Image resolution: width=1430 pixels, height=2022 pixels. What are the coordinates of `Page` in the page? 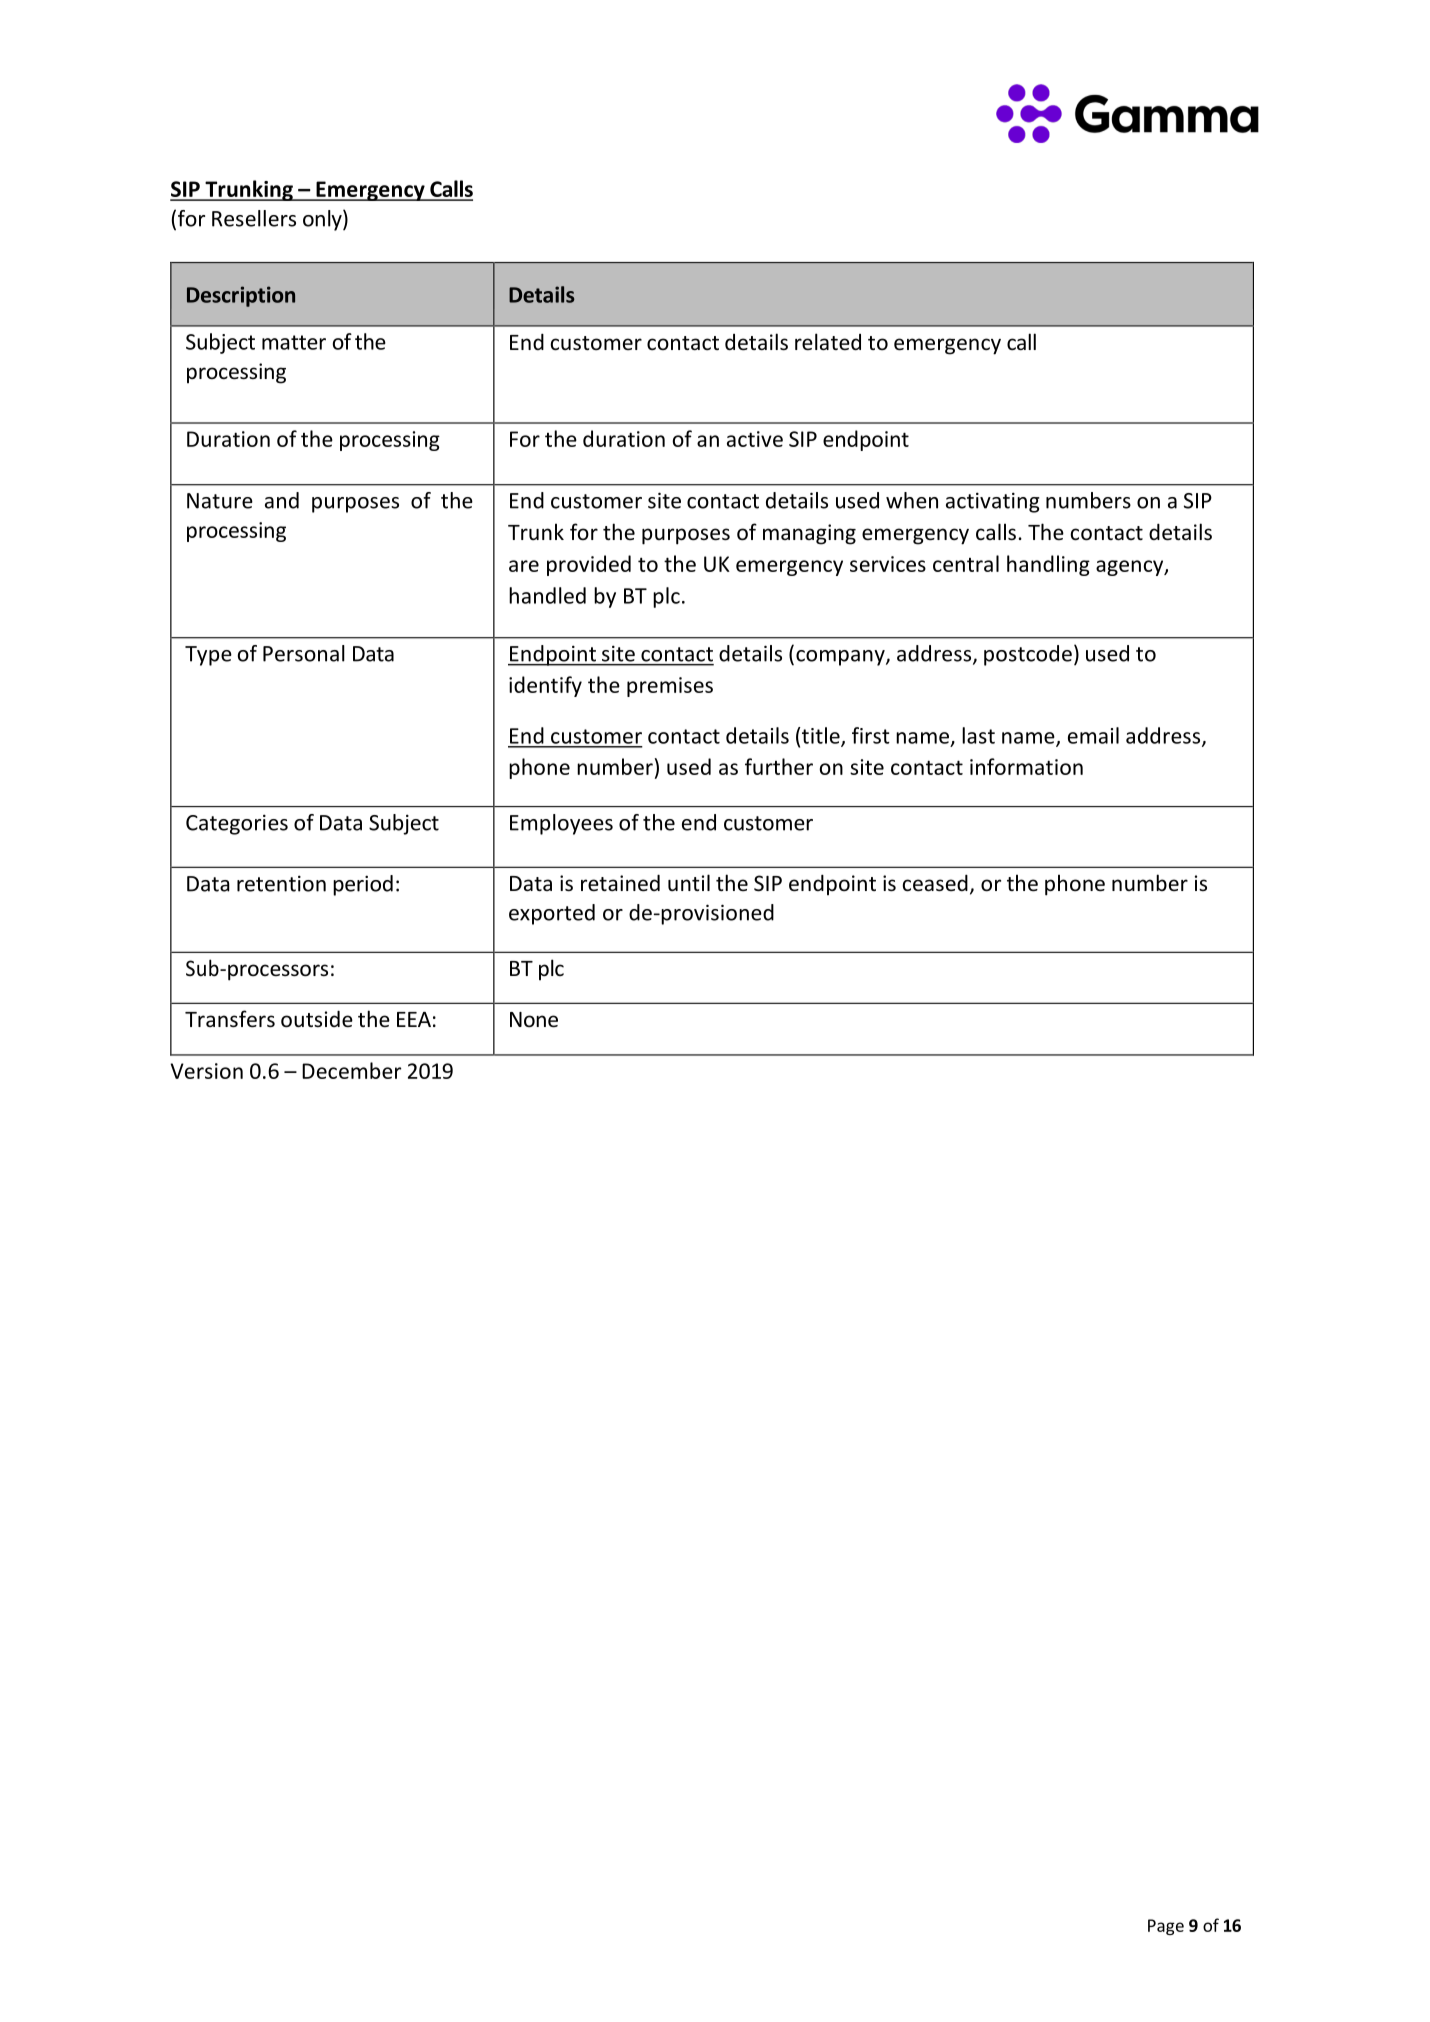 It's located at (1166, 1927).
